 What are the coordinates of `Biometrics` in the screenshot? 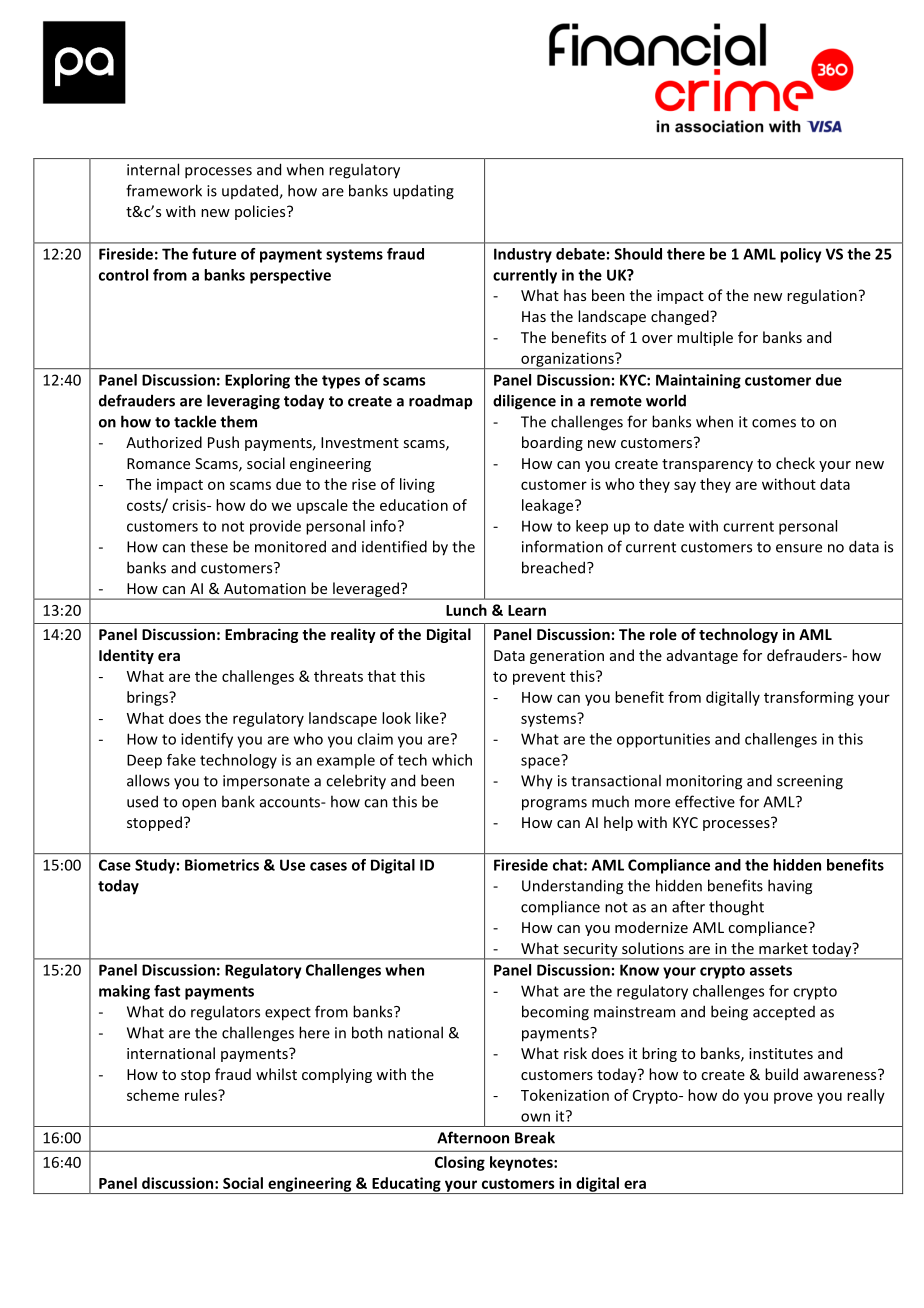 It's located at (222, 865).
